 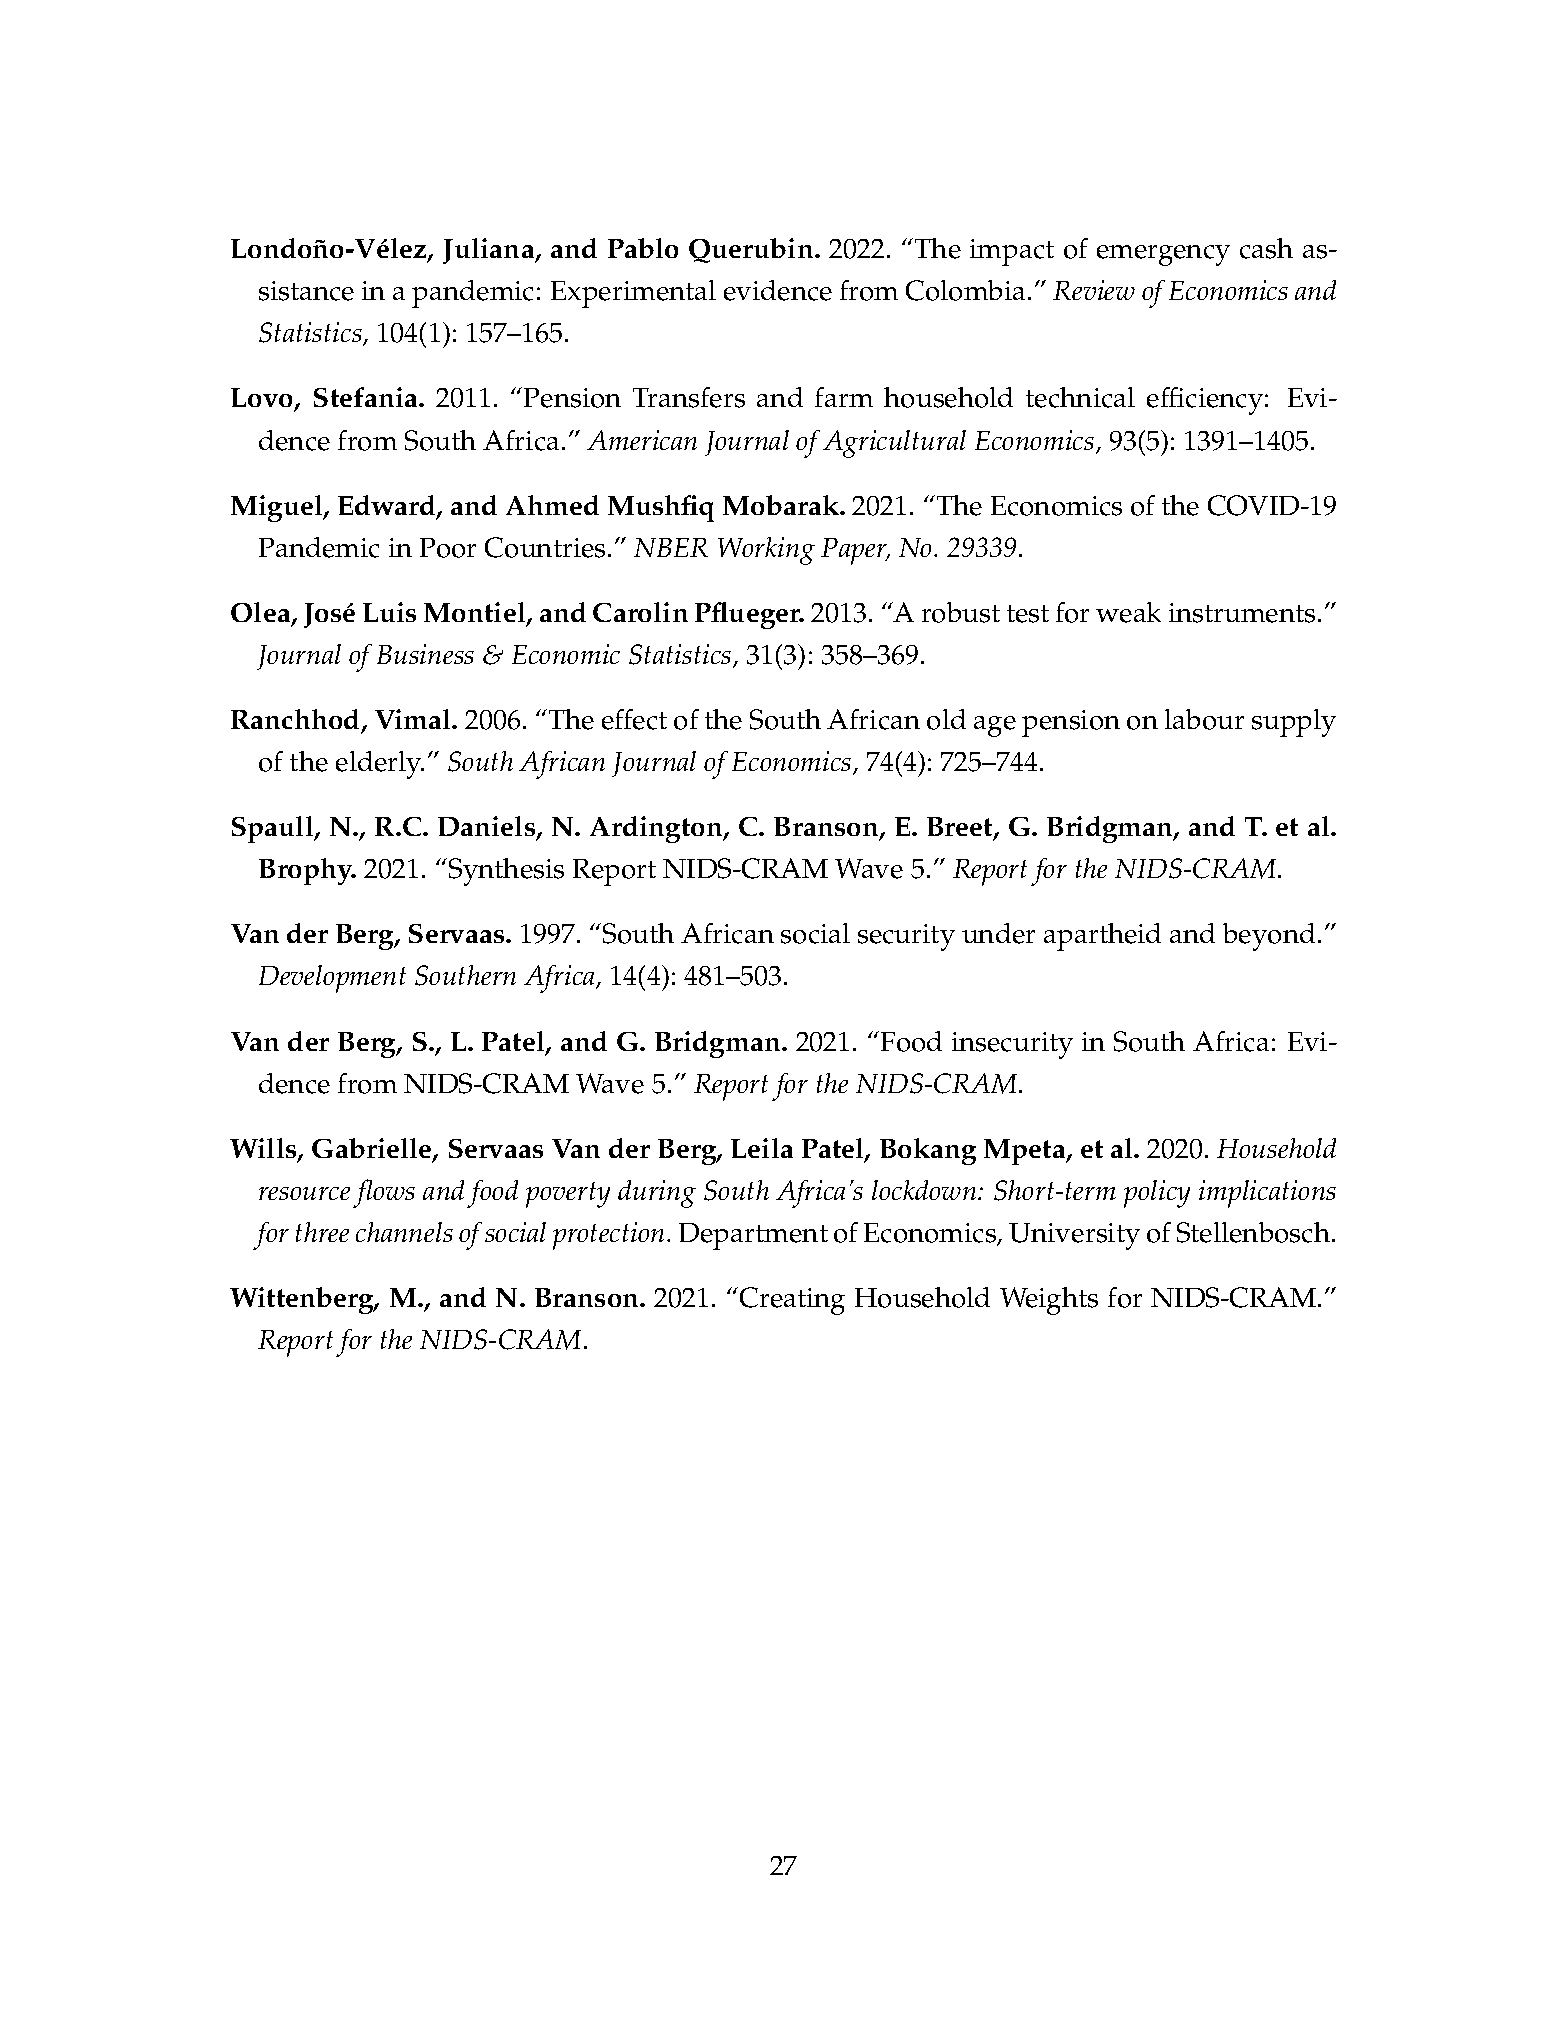 I want to click on labour, so click(x=1204, y=719).
